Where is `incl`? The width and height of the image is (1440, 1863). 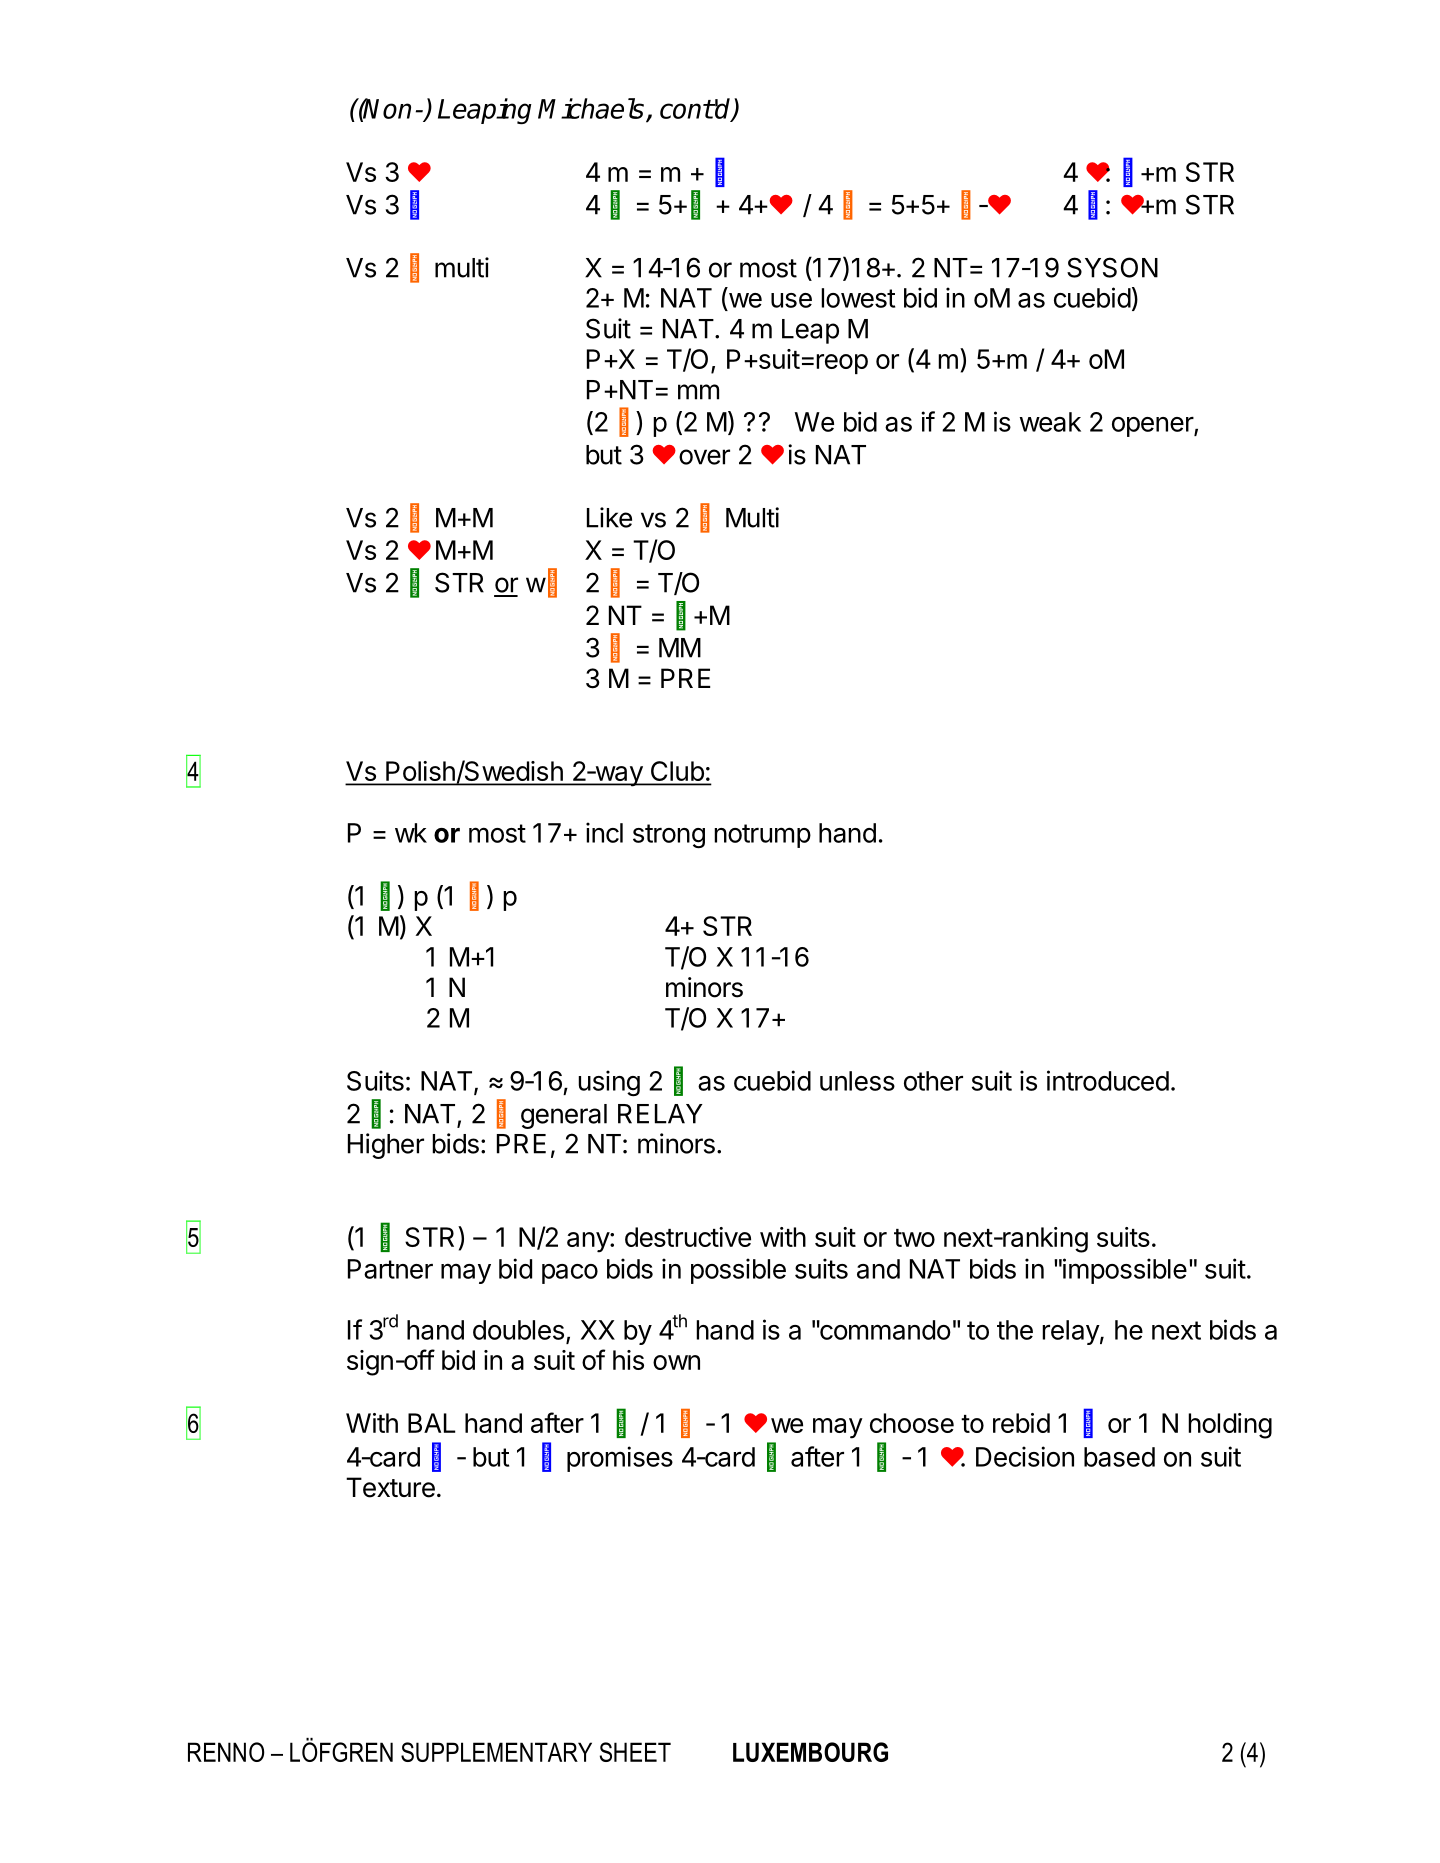
incl is located at coordinates (604, 832).
